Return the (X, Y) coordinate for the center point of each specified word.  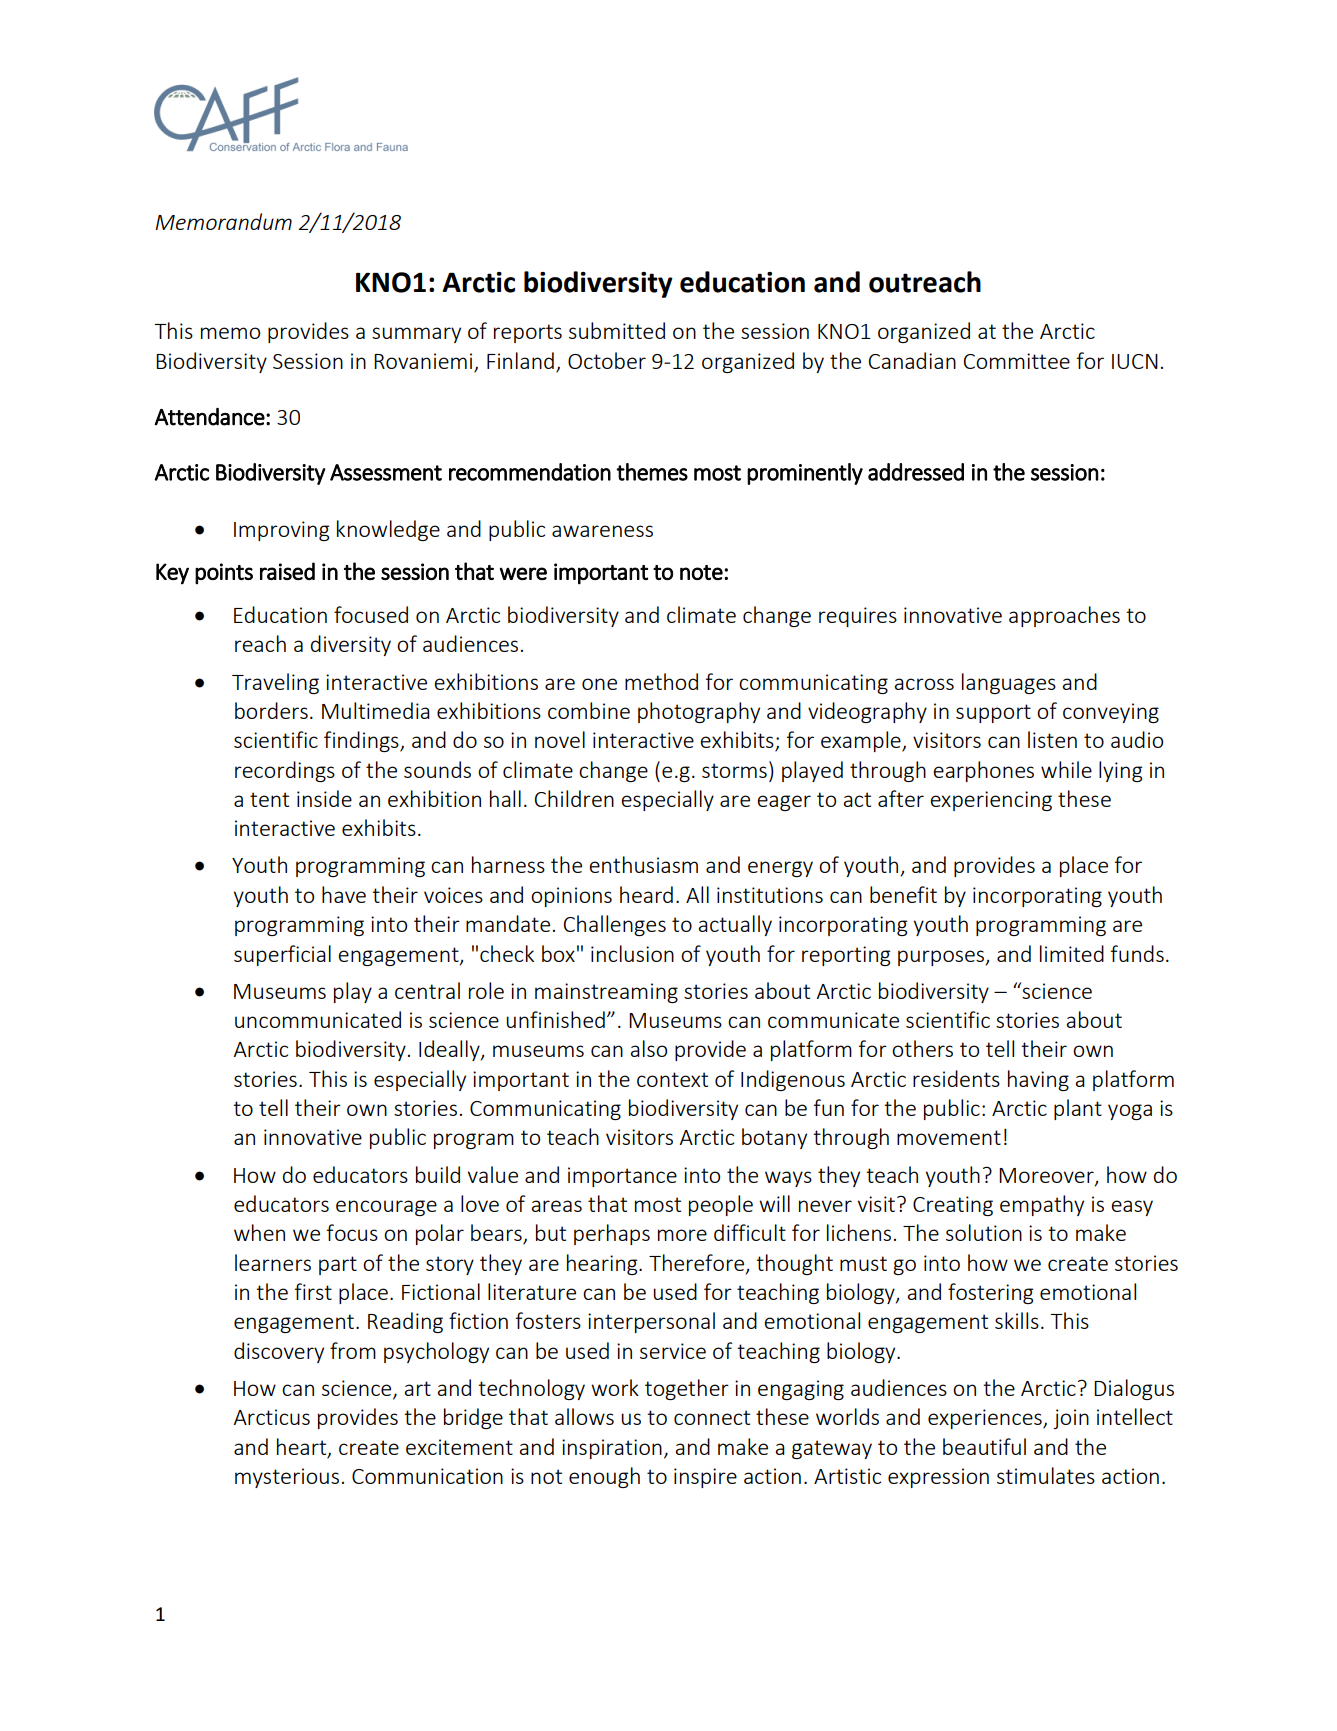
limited (1072, 953)
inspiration (612, 1449)
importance (622, 1177)
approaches (1064, 616)
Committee (1017, 361)
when (259, 1232)
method (661, 681)
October (607, 360)
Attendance (209, 417)
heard (646, 894)
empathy (1042, 1205)
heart (303, 1447)
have (344, 894)
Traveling (275, 683)
